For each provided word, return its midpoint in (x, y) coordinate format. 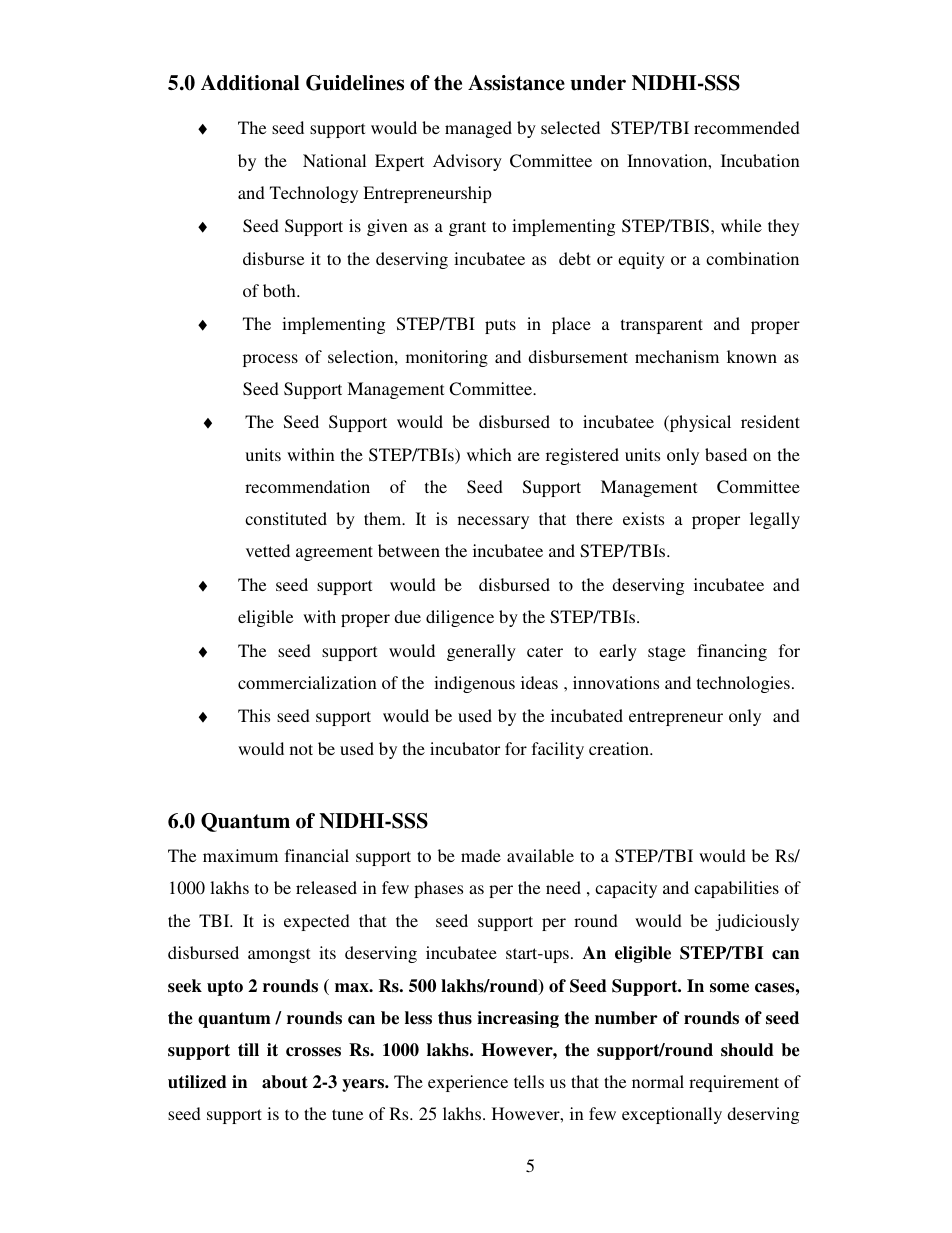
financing (732, 652)
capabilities (736, 889)
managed (478, 129)
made (481, 855)
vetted (268, 550)
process (270, 360)
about (285, 1082)
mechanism (677, 356)
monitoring (447, 358)
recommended (747, 127)
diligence (460, 618)
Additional (250, 83)
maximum (240, 855)
